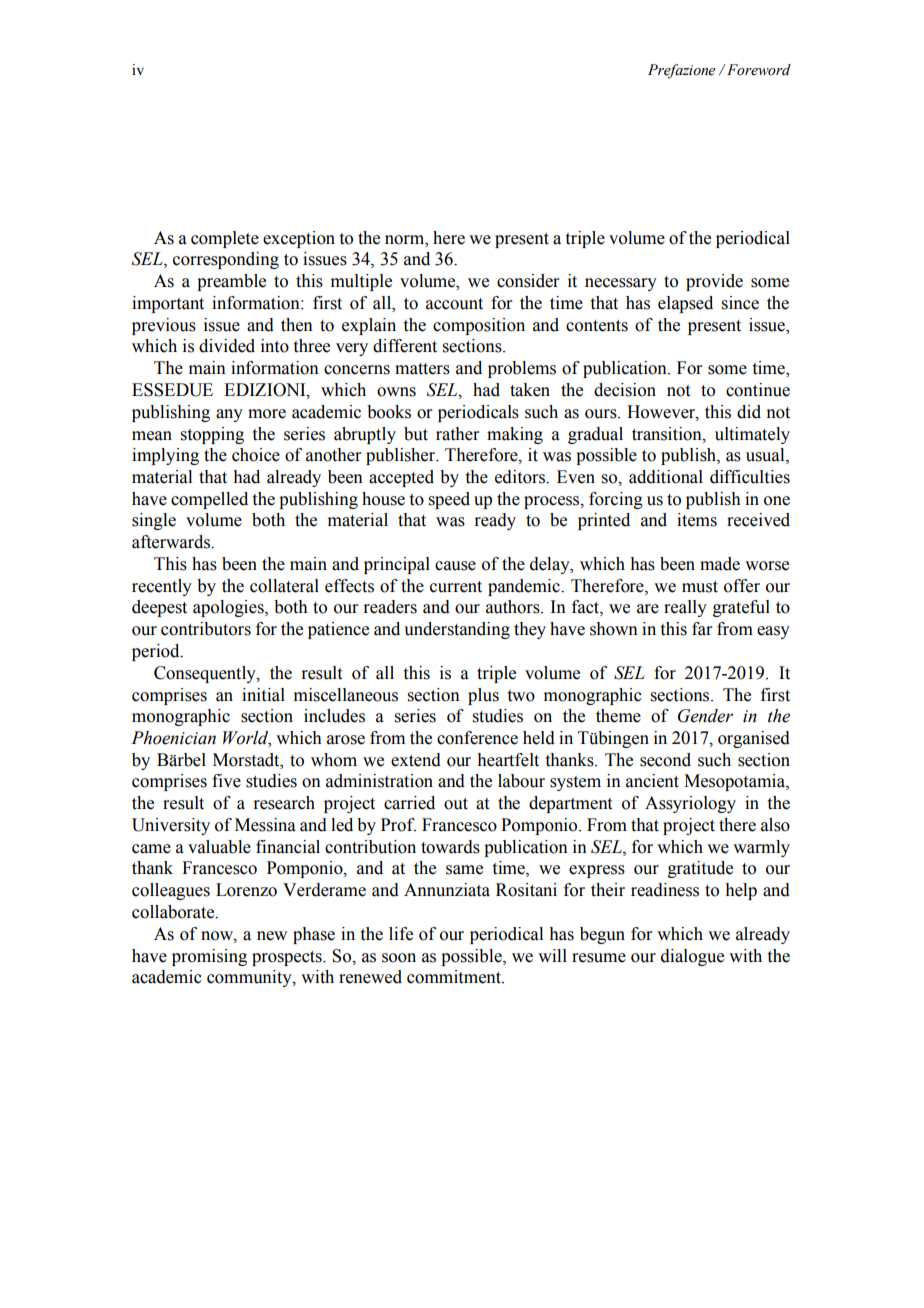  Describe the element at coordinates (449, 500) in the screenshot. I see `speed` at that location.
